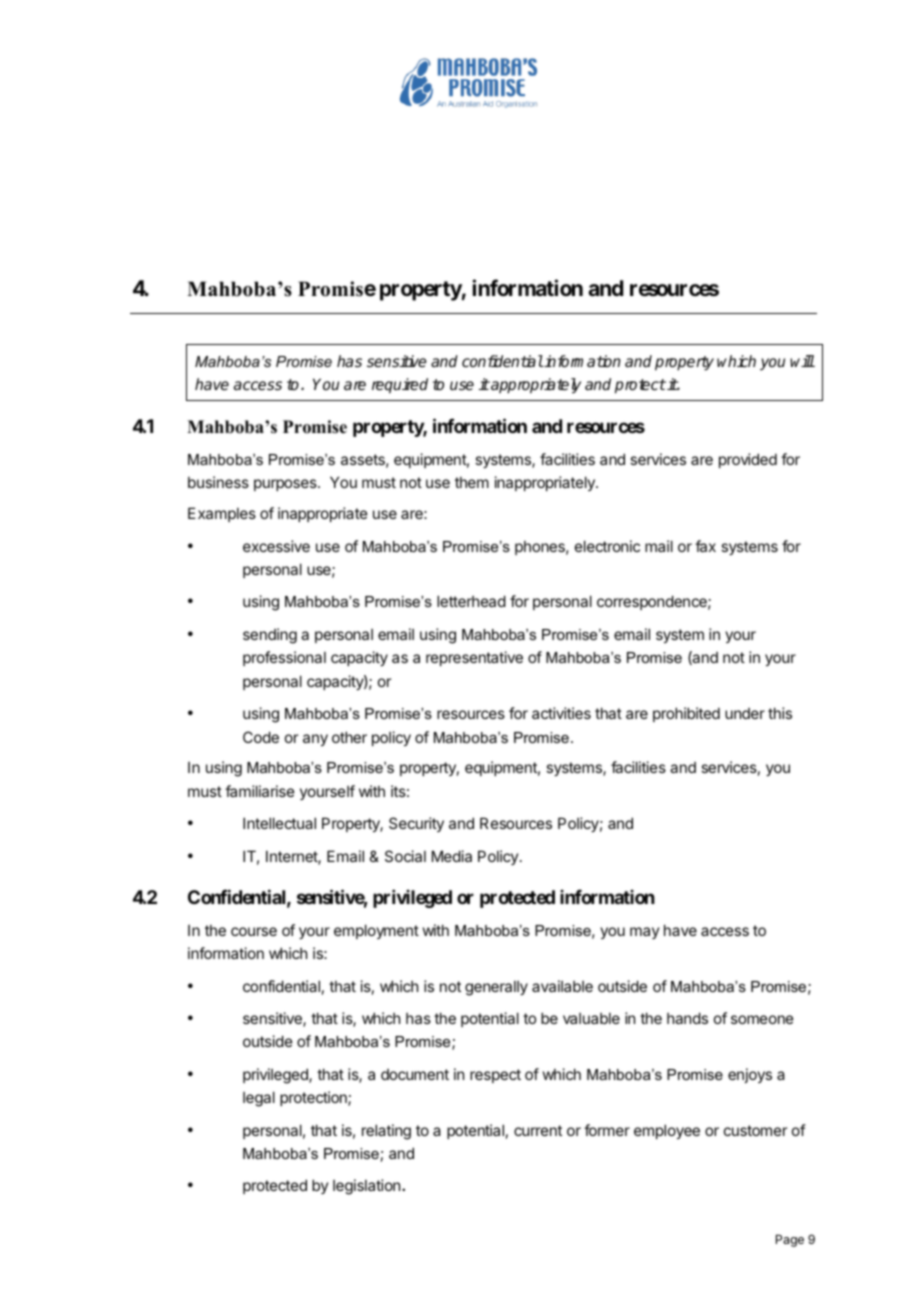 The height and width of the image is (1308, 924). Describe the element at coordinates (538, 1130) in the image. I see `current` at that location.
